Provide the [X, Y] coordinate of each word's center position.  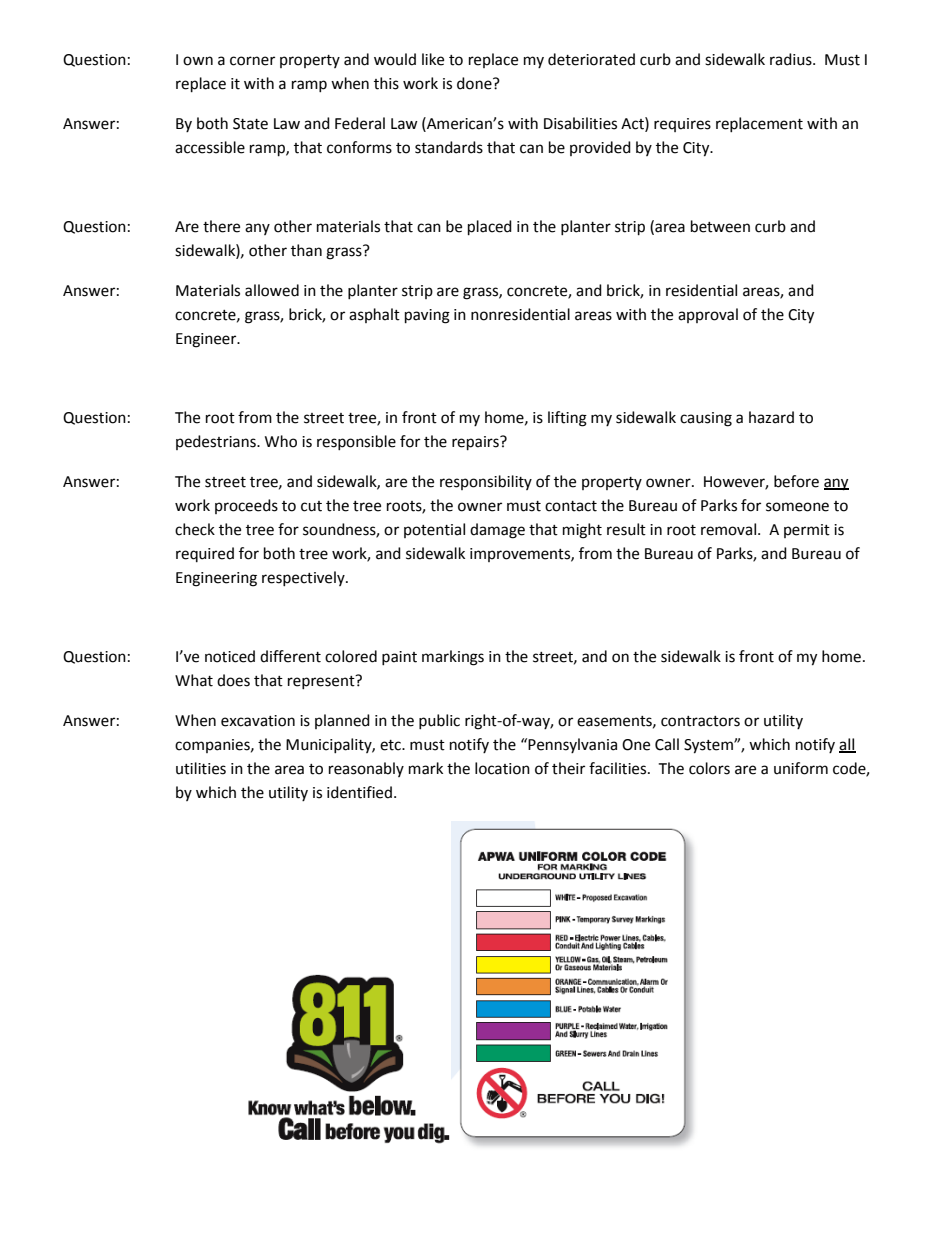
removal [728, 529]
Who [281, 441]
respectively [304, 578]
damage [497, 531]
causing [706, 419]
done [475, 83]
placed [490, 228]
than [306, 250]
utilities [201, 768]
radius [792, 59]
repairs [476, 443]
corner [252, 61]
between [720, 226]
